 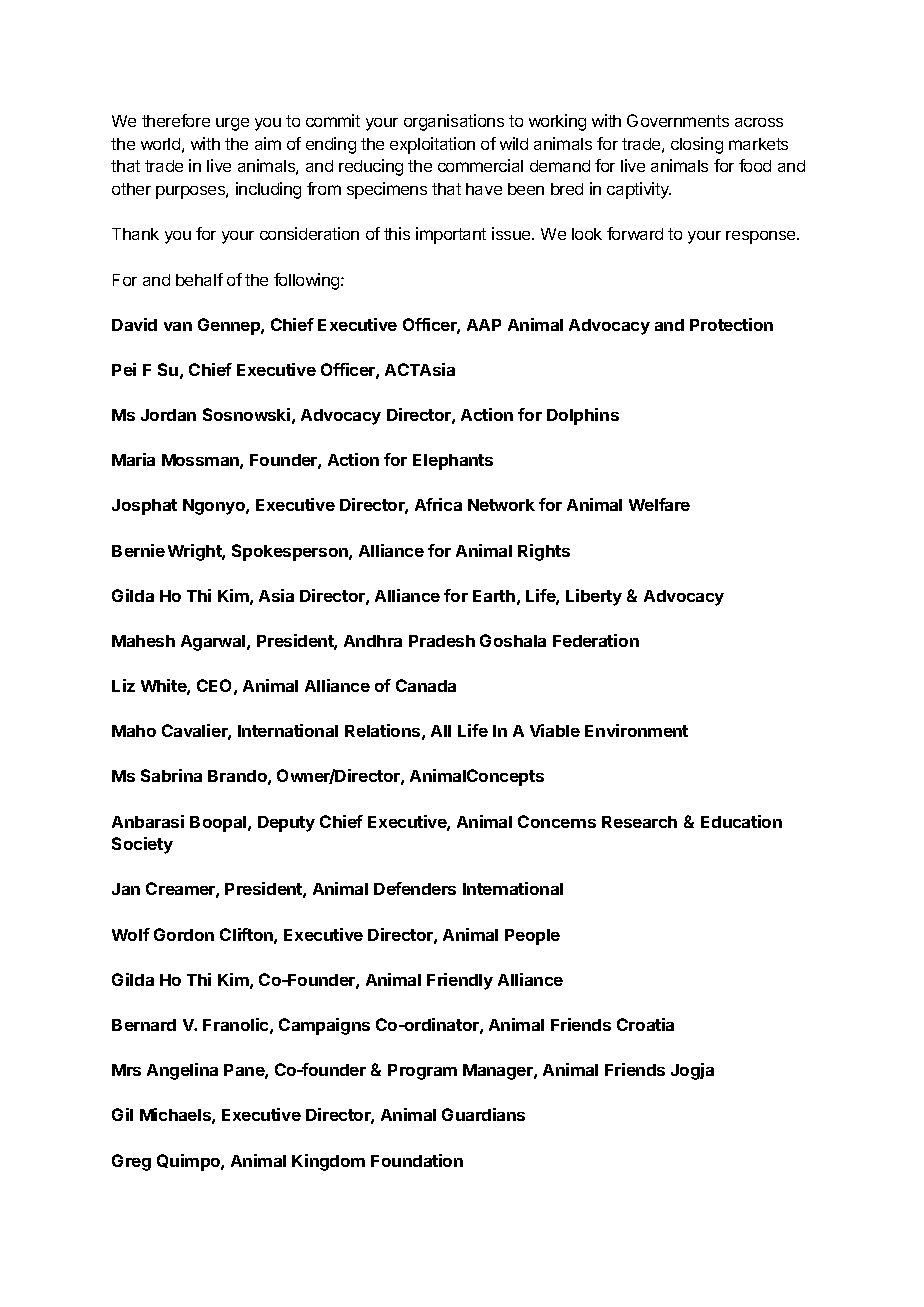 What do you see at coordinates (731, 324) in the image?
I see `Protection` at bounding box center [731, 324].
